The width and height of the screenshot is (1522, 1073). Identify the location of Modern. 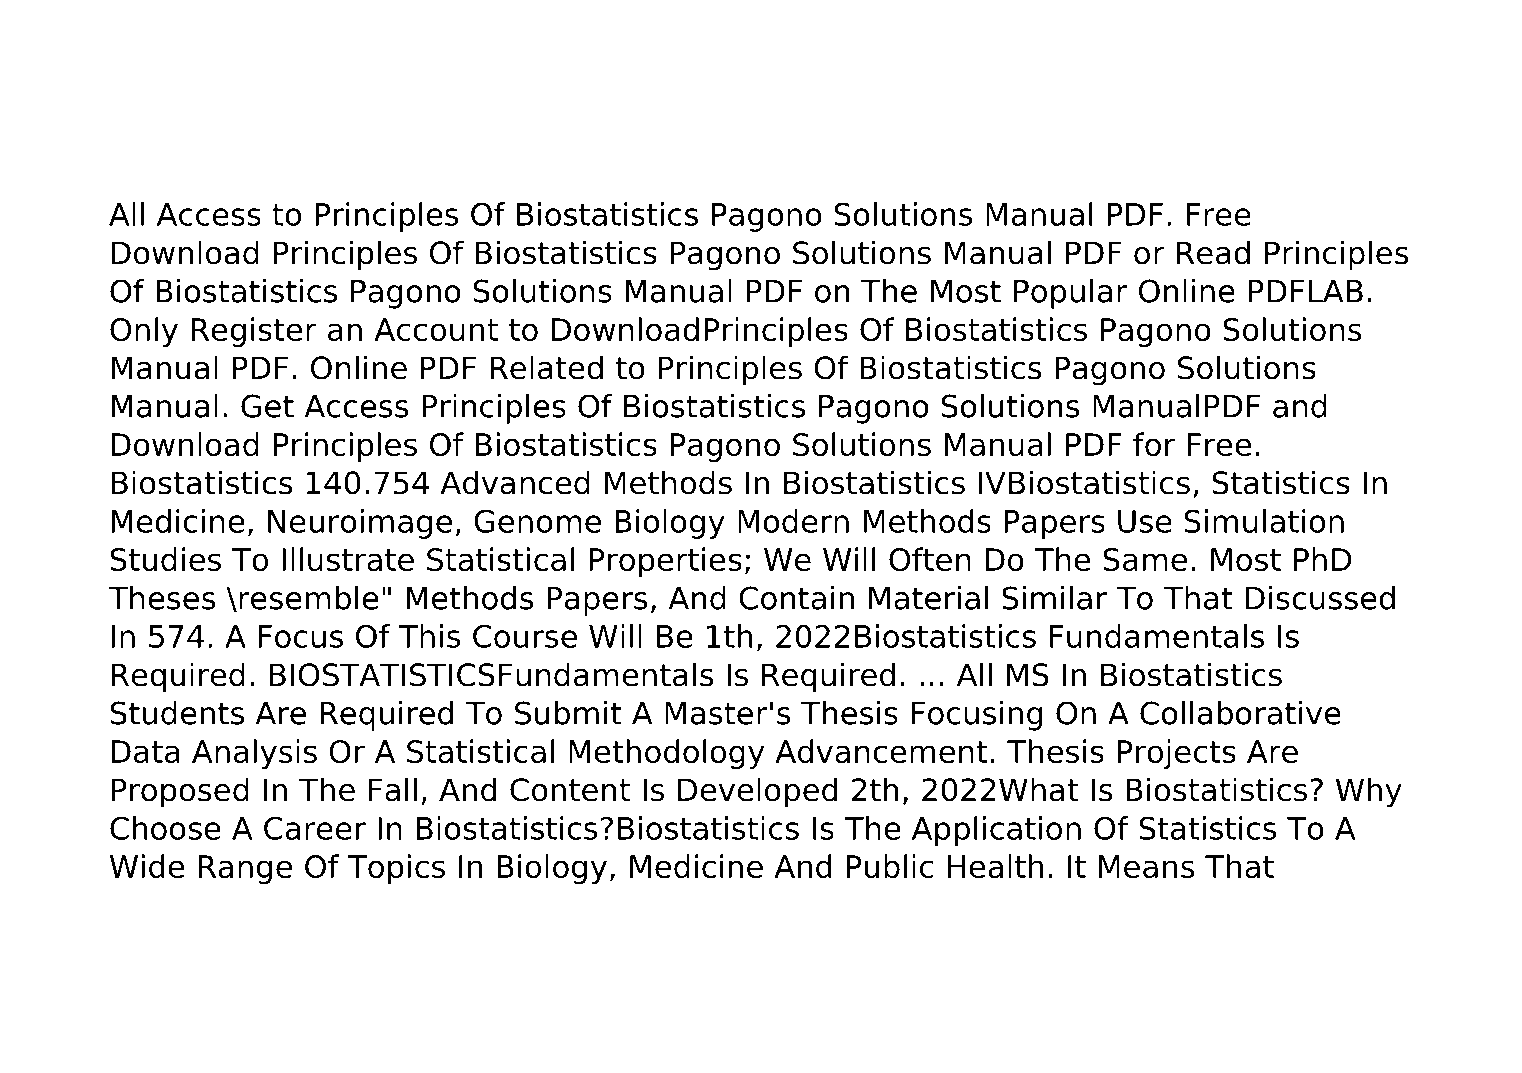
(793, 521).
